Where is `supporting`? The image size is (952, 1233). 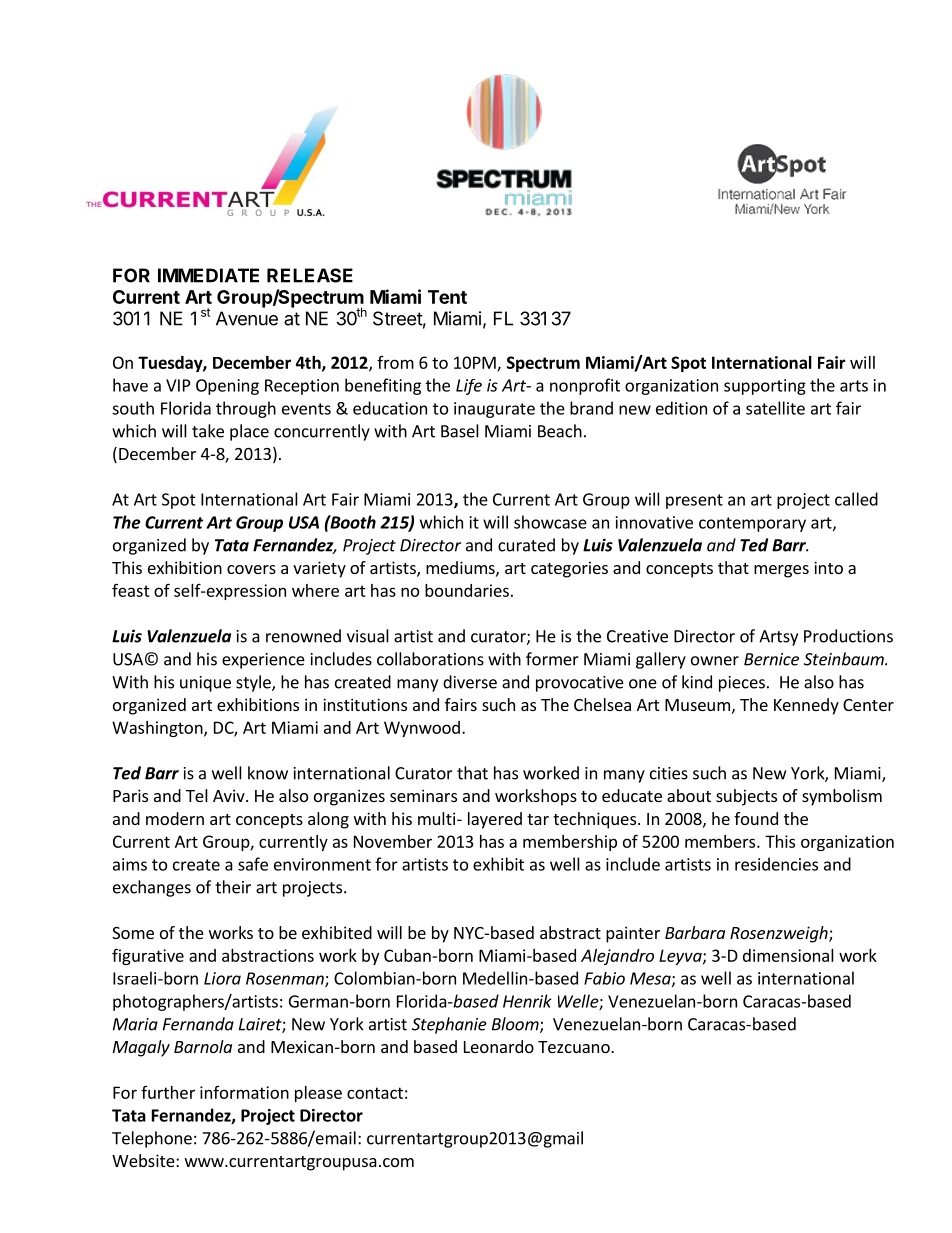 supporting is located at coordinates (765, 387).
